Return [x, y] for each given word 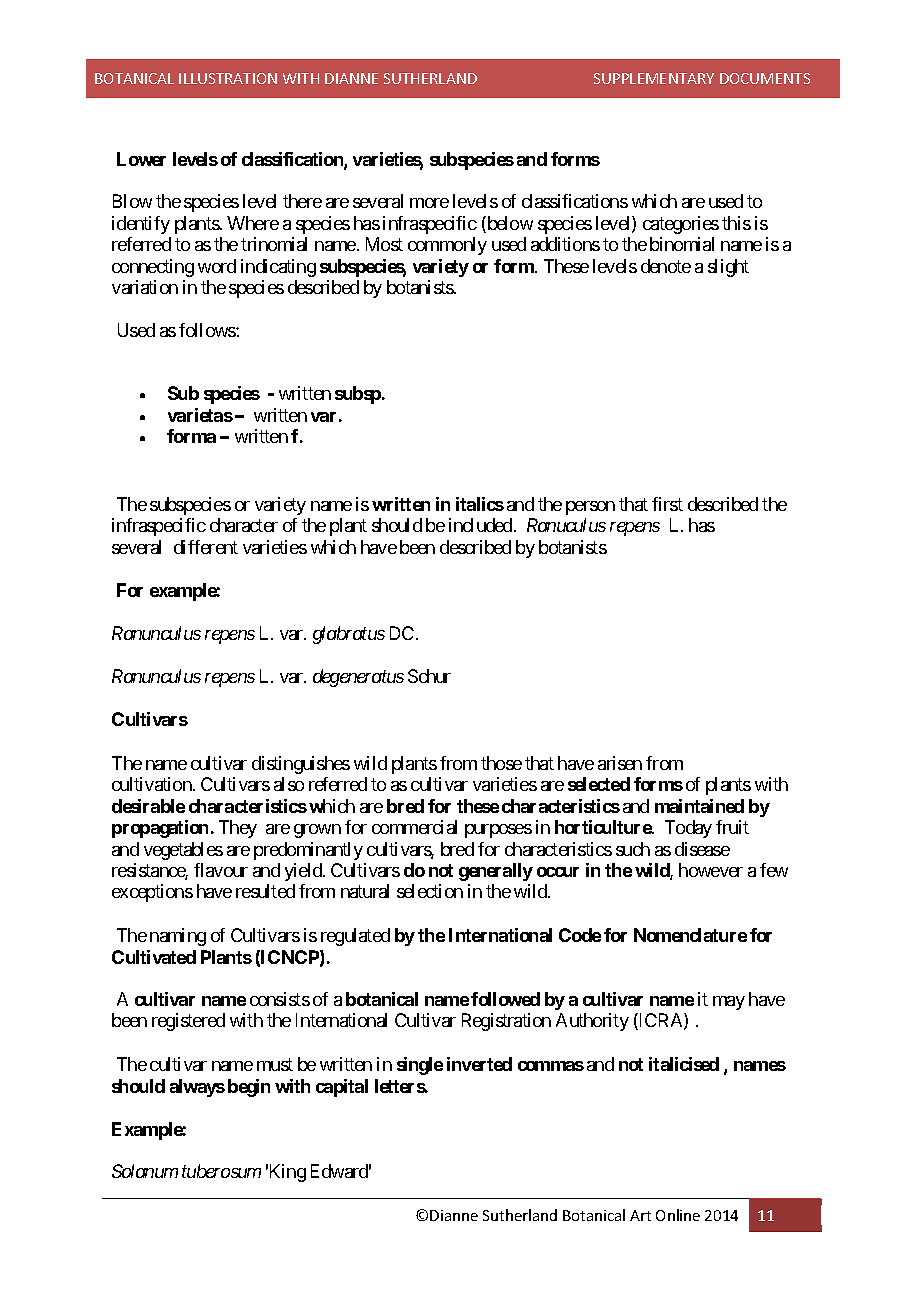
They [238, 829]
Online [678, 1215]
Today [688, 829]
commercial [414, 827]
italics [480, 504]
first [667, 504]
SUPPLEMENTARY [654, 78]
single [420, 1066]
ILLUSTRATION [228, 78]
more [429, 203]
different [206, 547]
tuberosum [221, 1171]
